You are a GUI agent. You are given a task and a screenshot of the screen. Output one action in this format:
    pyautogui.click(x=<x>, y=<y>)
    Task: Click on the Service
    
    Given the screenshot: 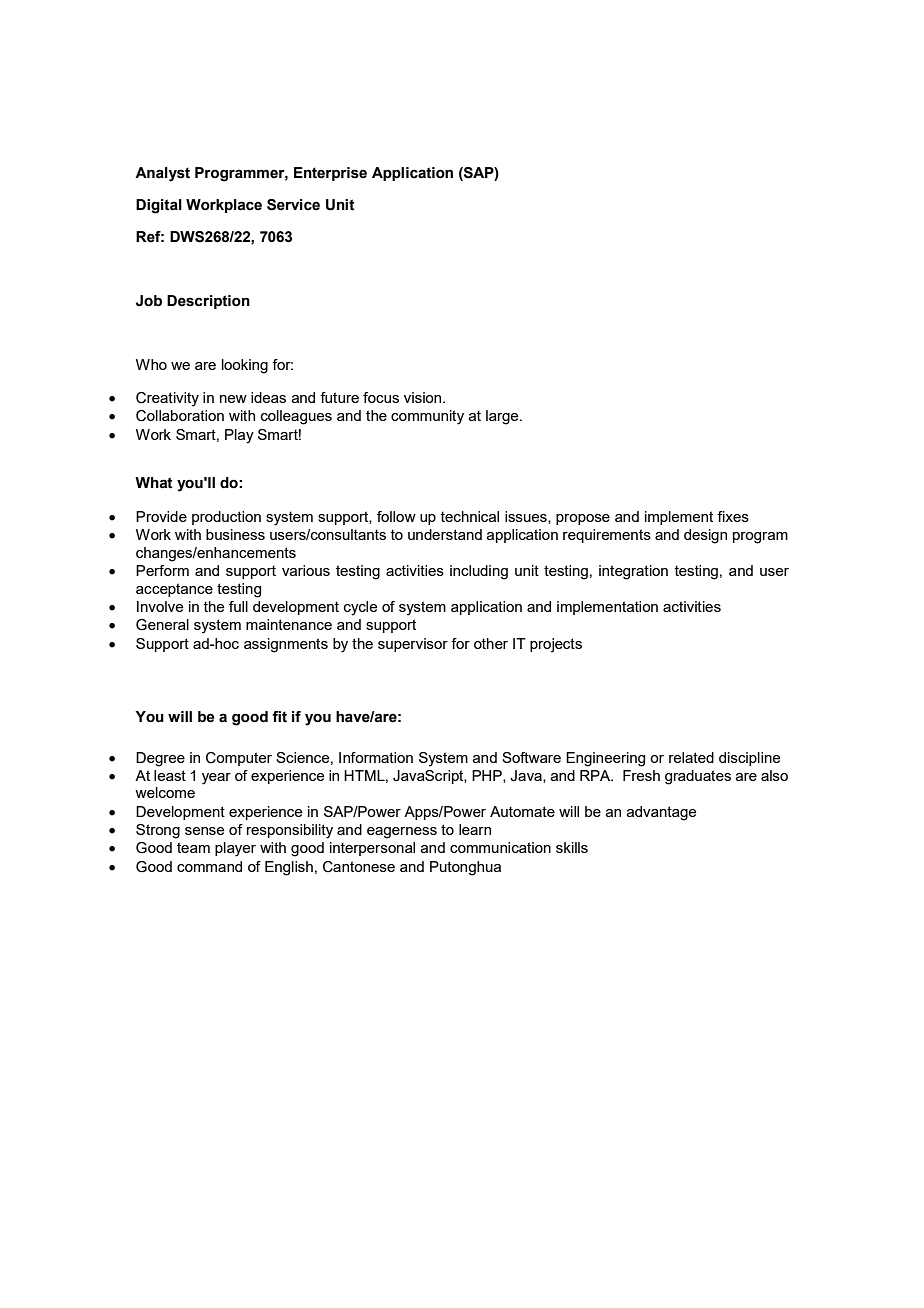 What is the action you would take?
    pyautogui.click(x=293, y=205)
